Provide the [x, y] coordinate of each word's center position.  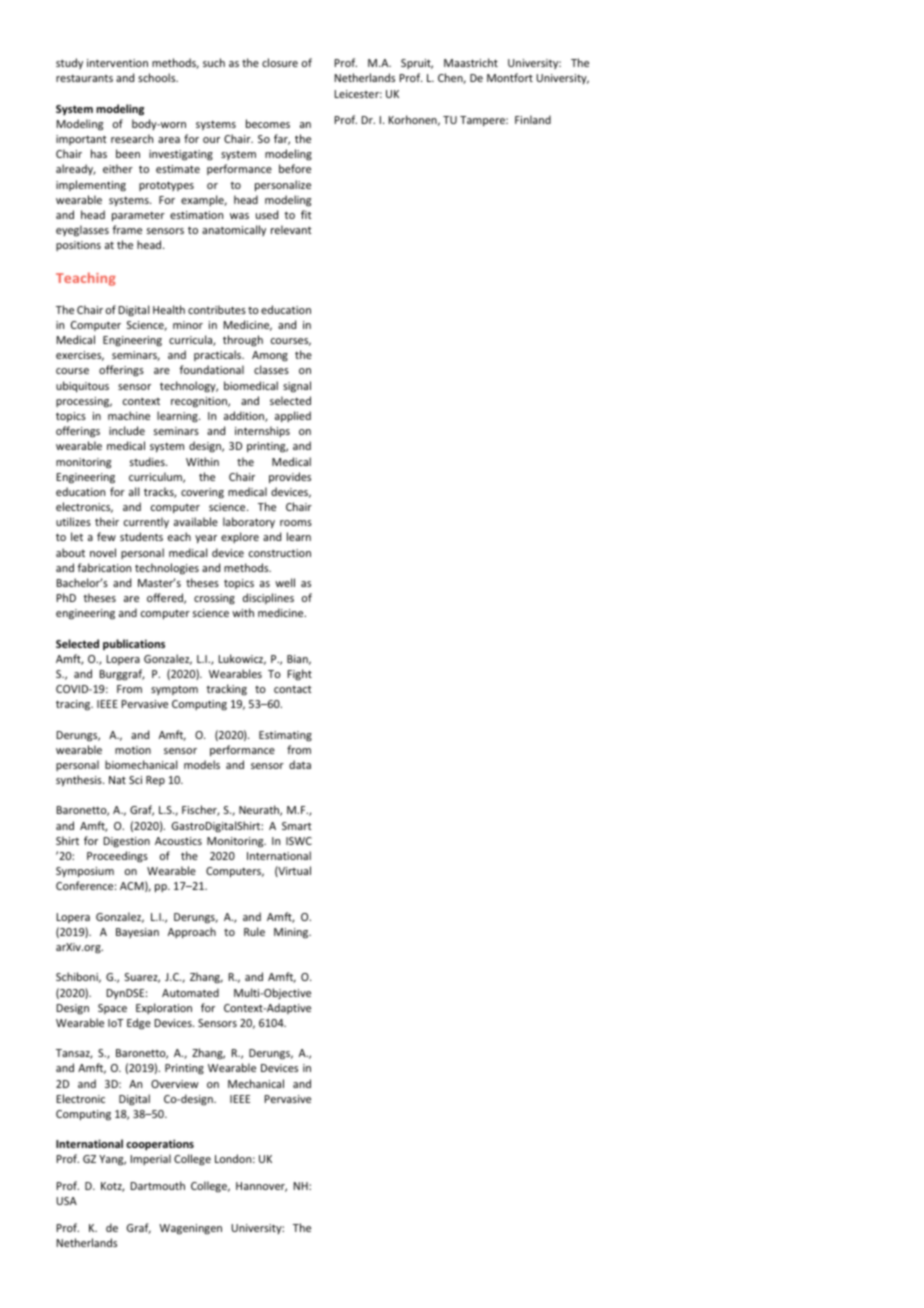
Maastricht [471, 62]
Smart [297, 826]
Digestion [127, 842]
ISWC [299, 841]
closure [280, 62]
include [127, 430]
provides [290, 477]
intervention [117, 63]
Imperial [151, 1159]
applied [293, 416]
